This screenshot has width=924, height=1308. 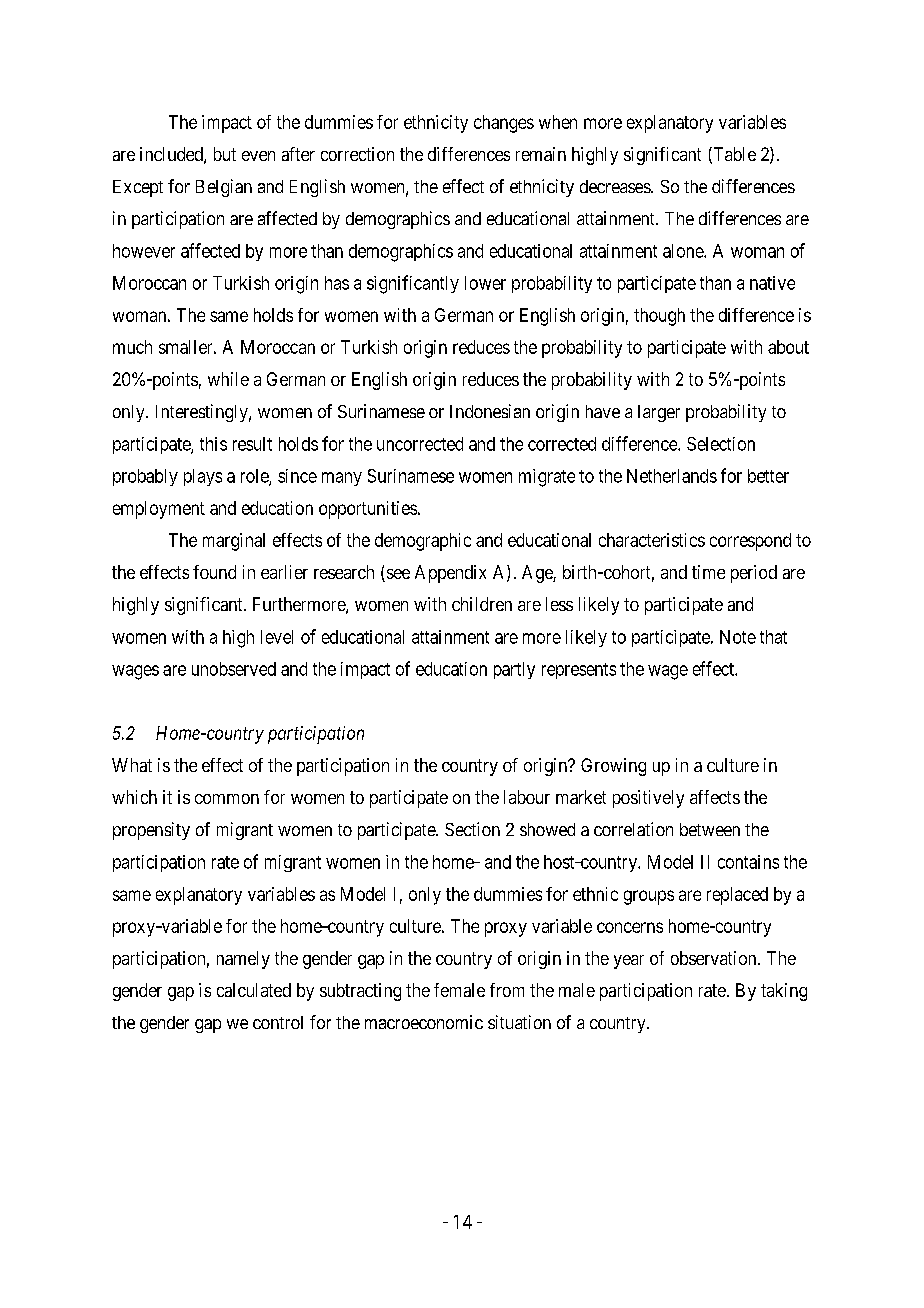 I want to click on decreases, so click(x=616, y=186).
